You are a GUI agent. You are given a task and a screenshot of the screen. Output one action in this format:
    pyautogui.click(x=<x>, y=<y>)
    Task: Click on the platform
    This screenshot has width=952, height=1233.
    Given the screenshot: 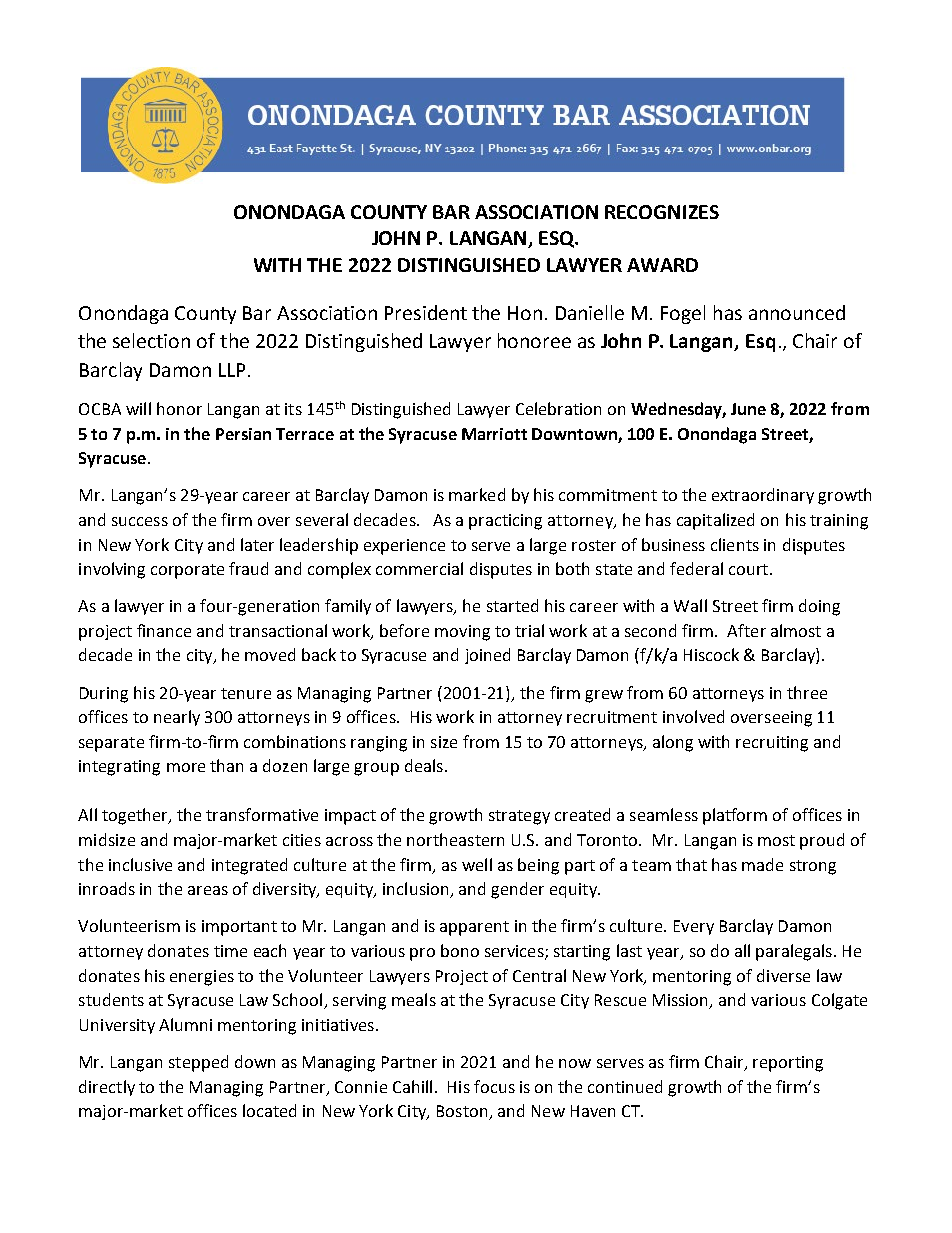 What is the action you would take?
    pyautogui.click(x=735, y=816)
